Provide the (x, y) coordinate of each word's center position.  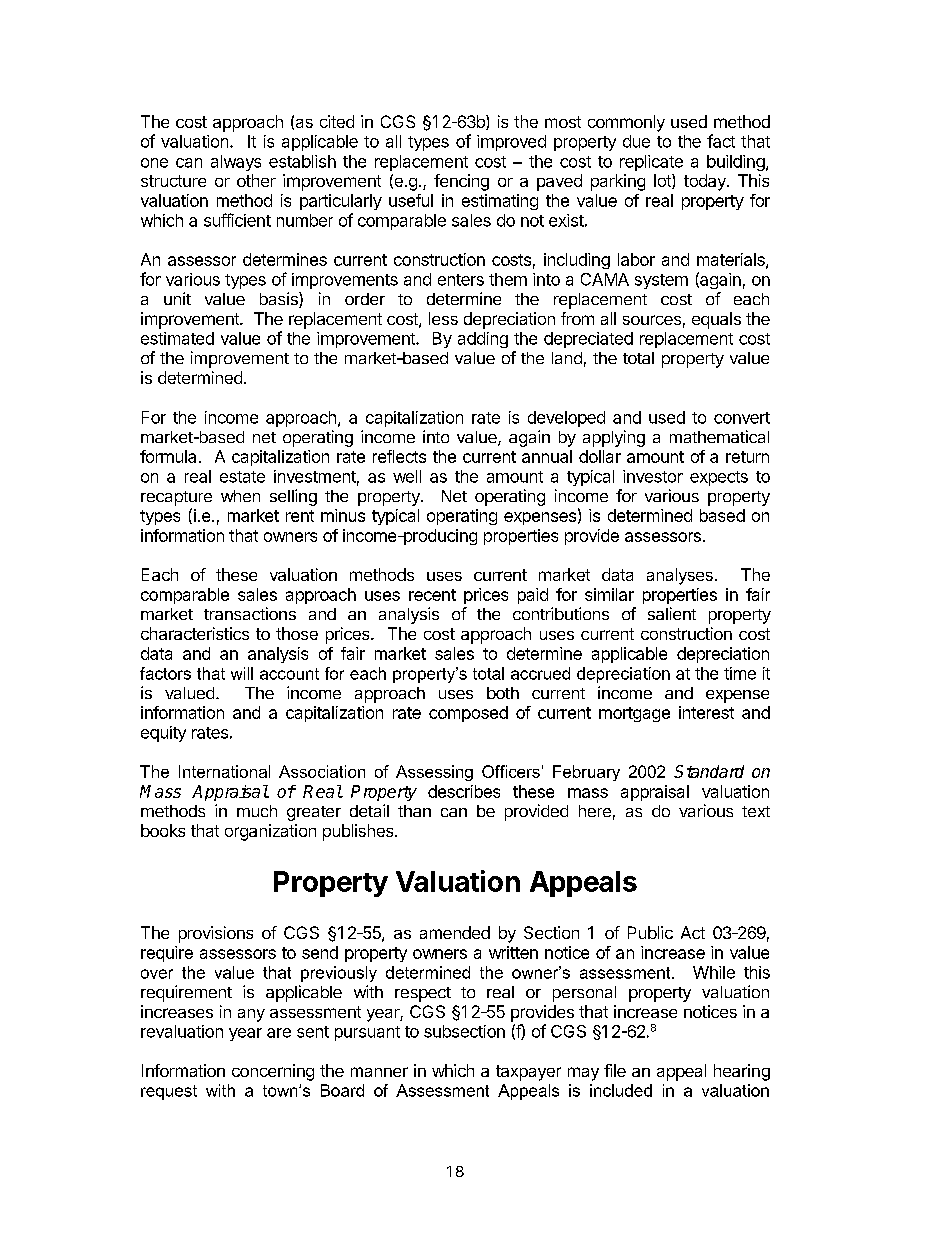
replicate (651, 163)
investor (653, 476)
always (236, 163)
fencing (461, 182)
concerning (273, 1072)
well (407, 476)
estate (242, 477)
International (224, 771)
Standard (709, 771)
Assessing (434, 773)
